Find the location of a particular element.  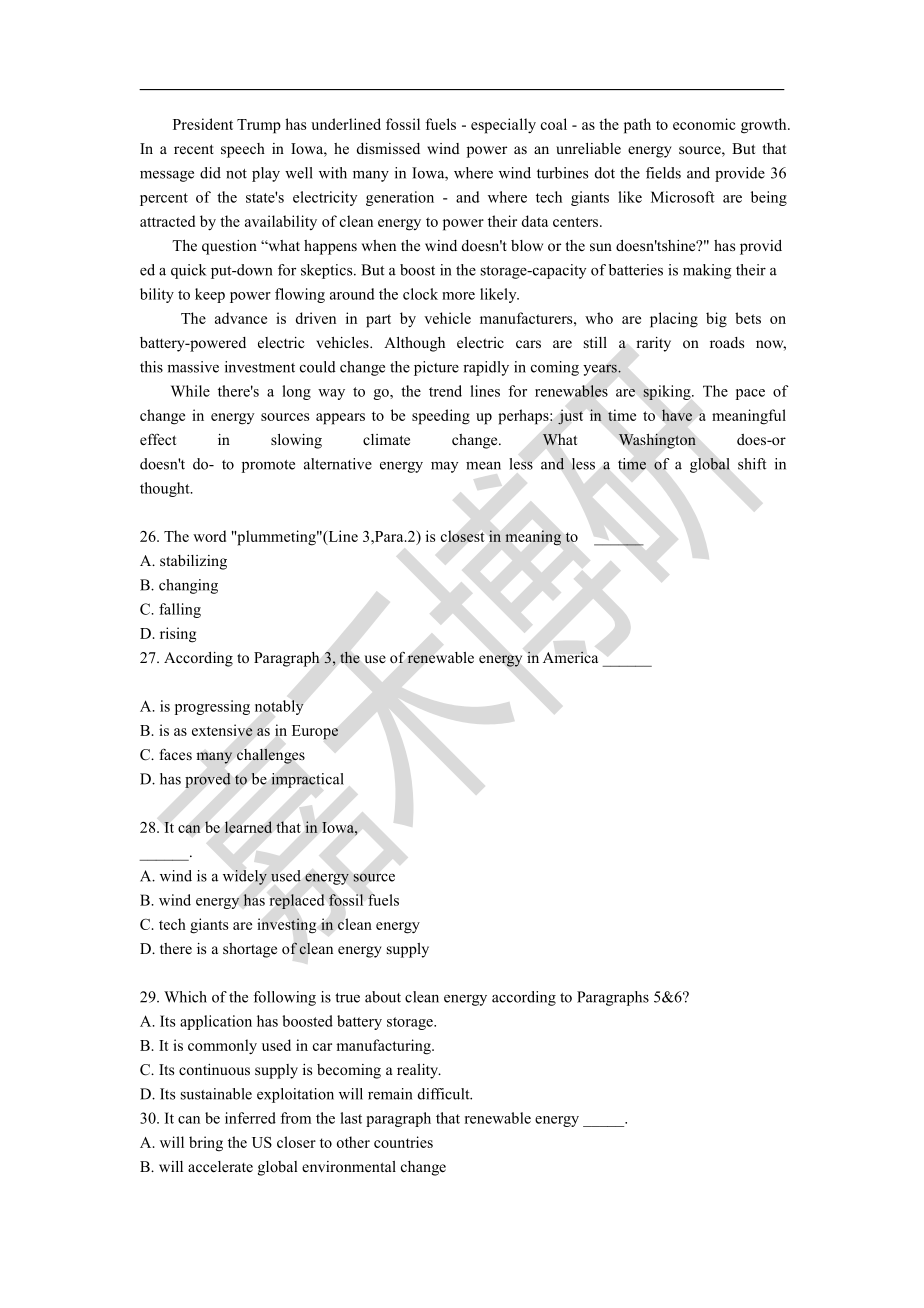

rising is located at coordinates (178, 635).
